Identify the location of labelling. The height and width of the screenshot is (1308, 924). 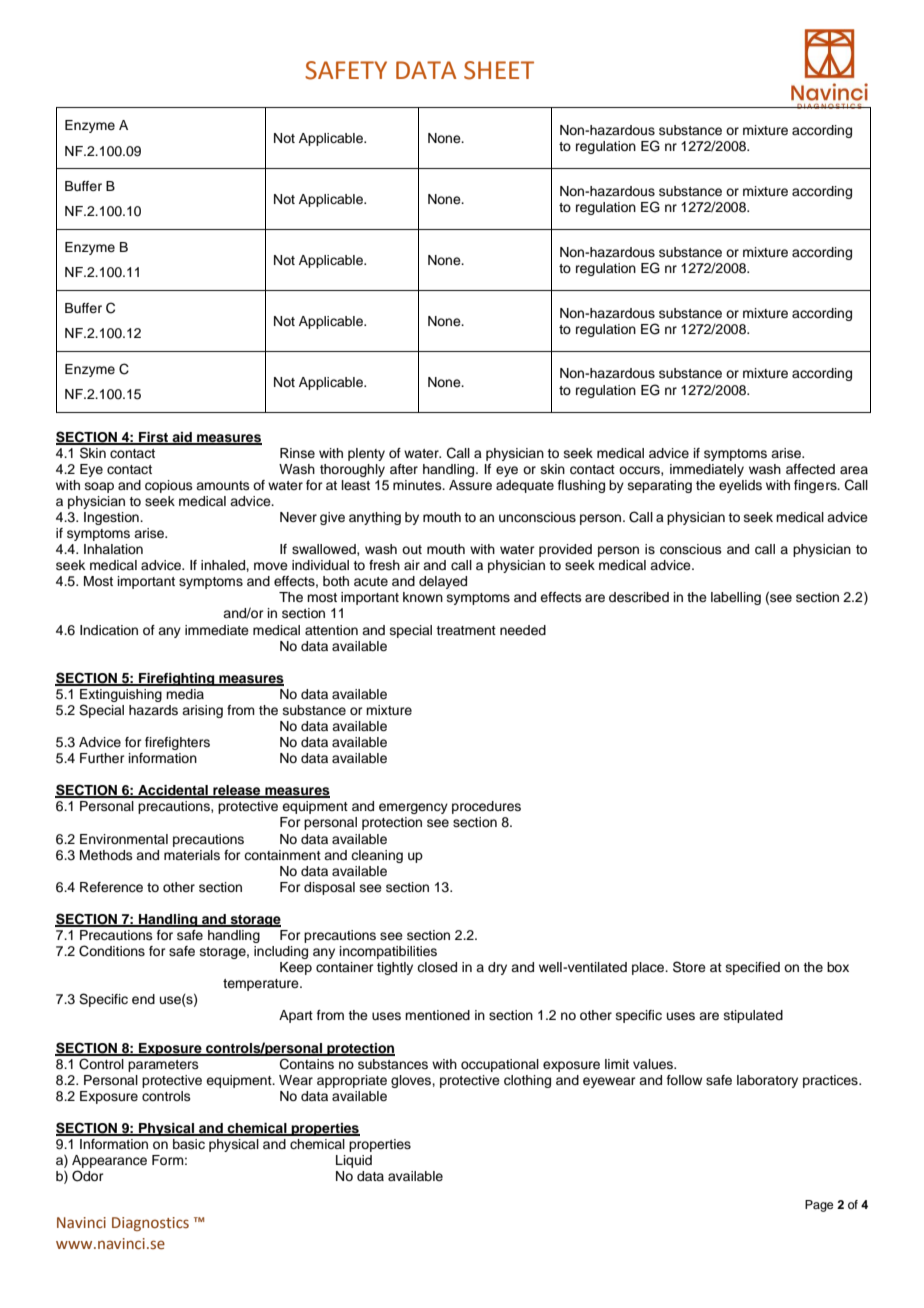
(736, 598).
